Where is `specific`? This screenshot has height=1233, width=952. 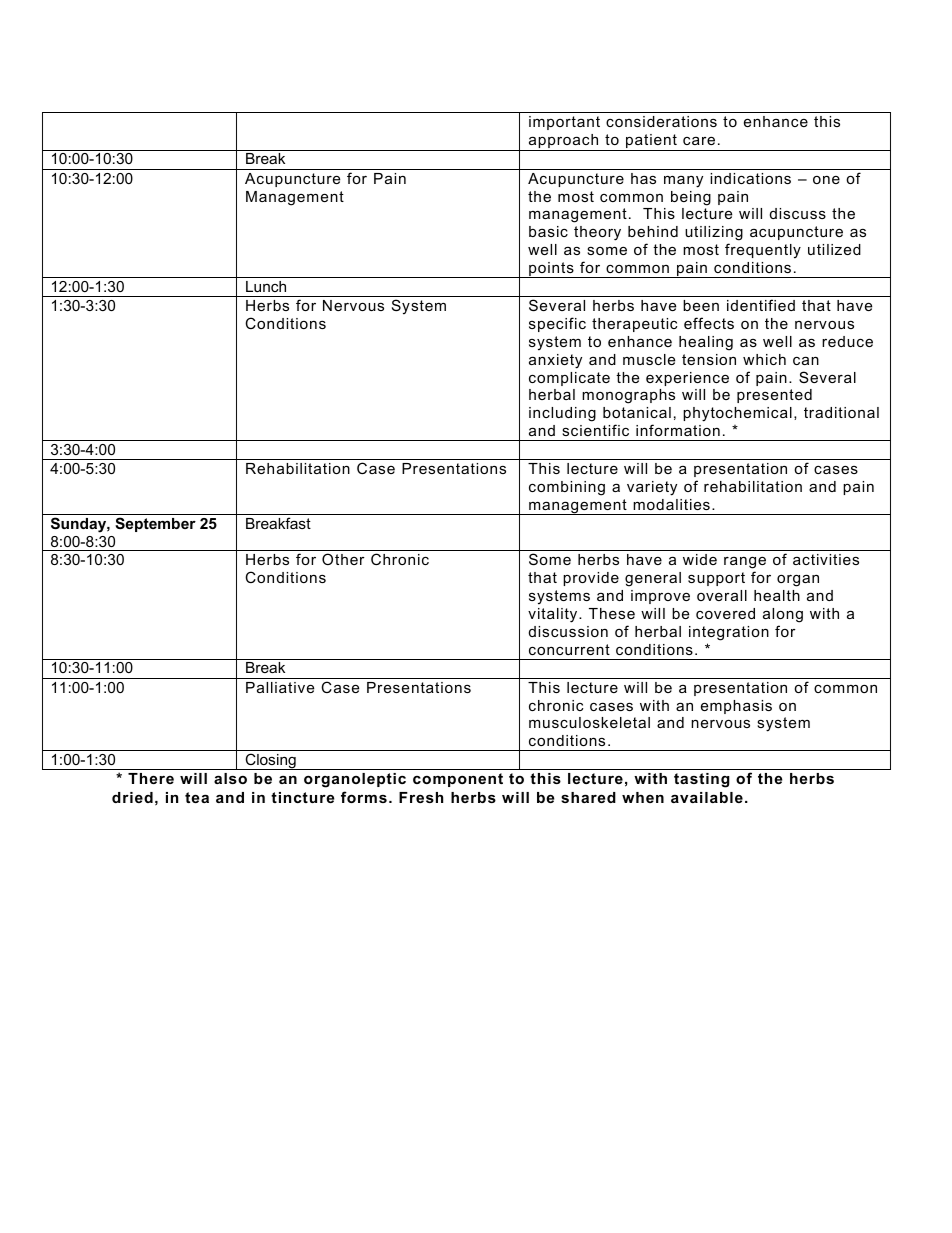
specific is located at coordinates (557, 324).
